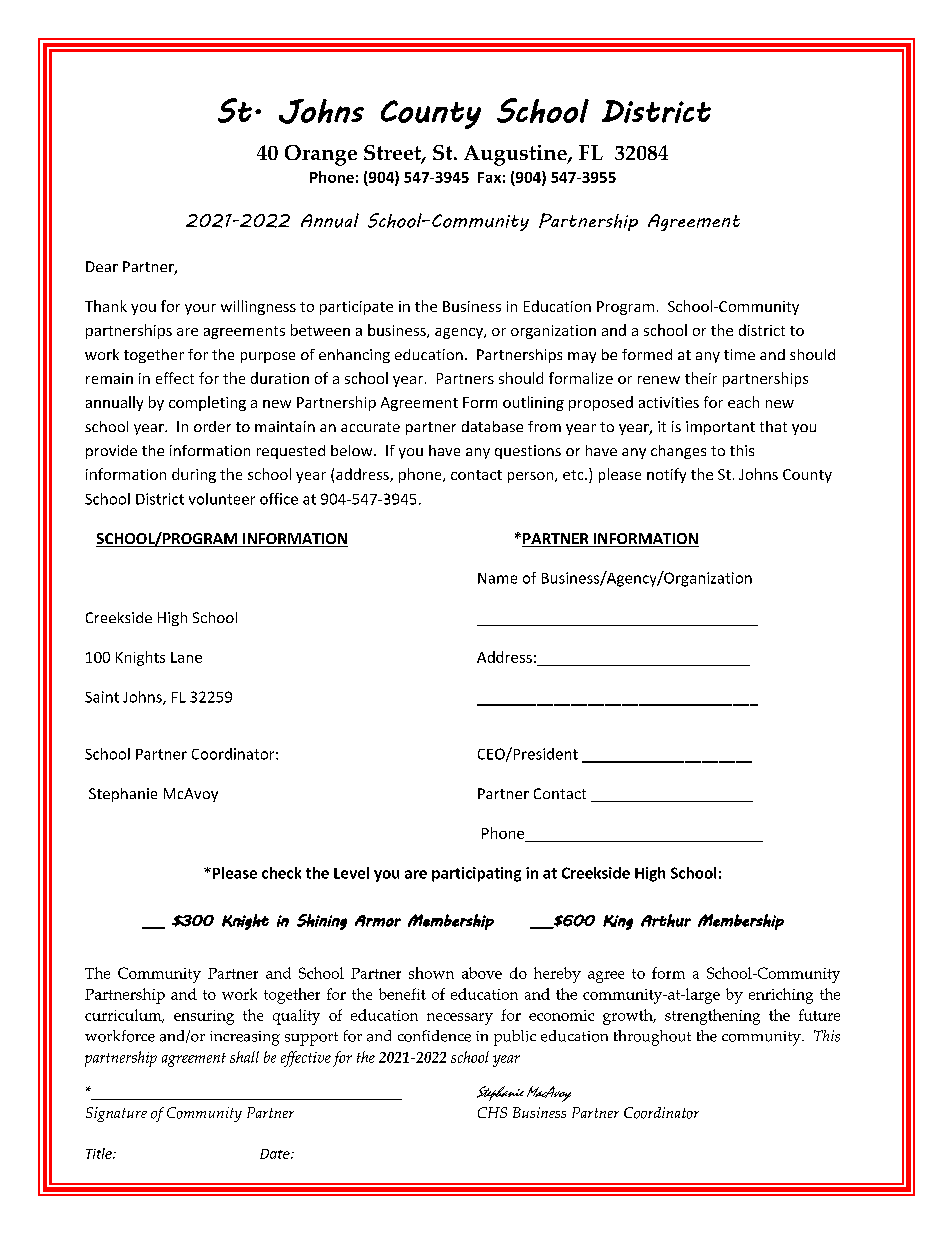 The image size is (952, 1233). I want to click on throughout, so click(652, 1038).
